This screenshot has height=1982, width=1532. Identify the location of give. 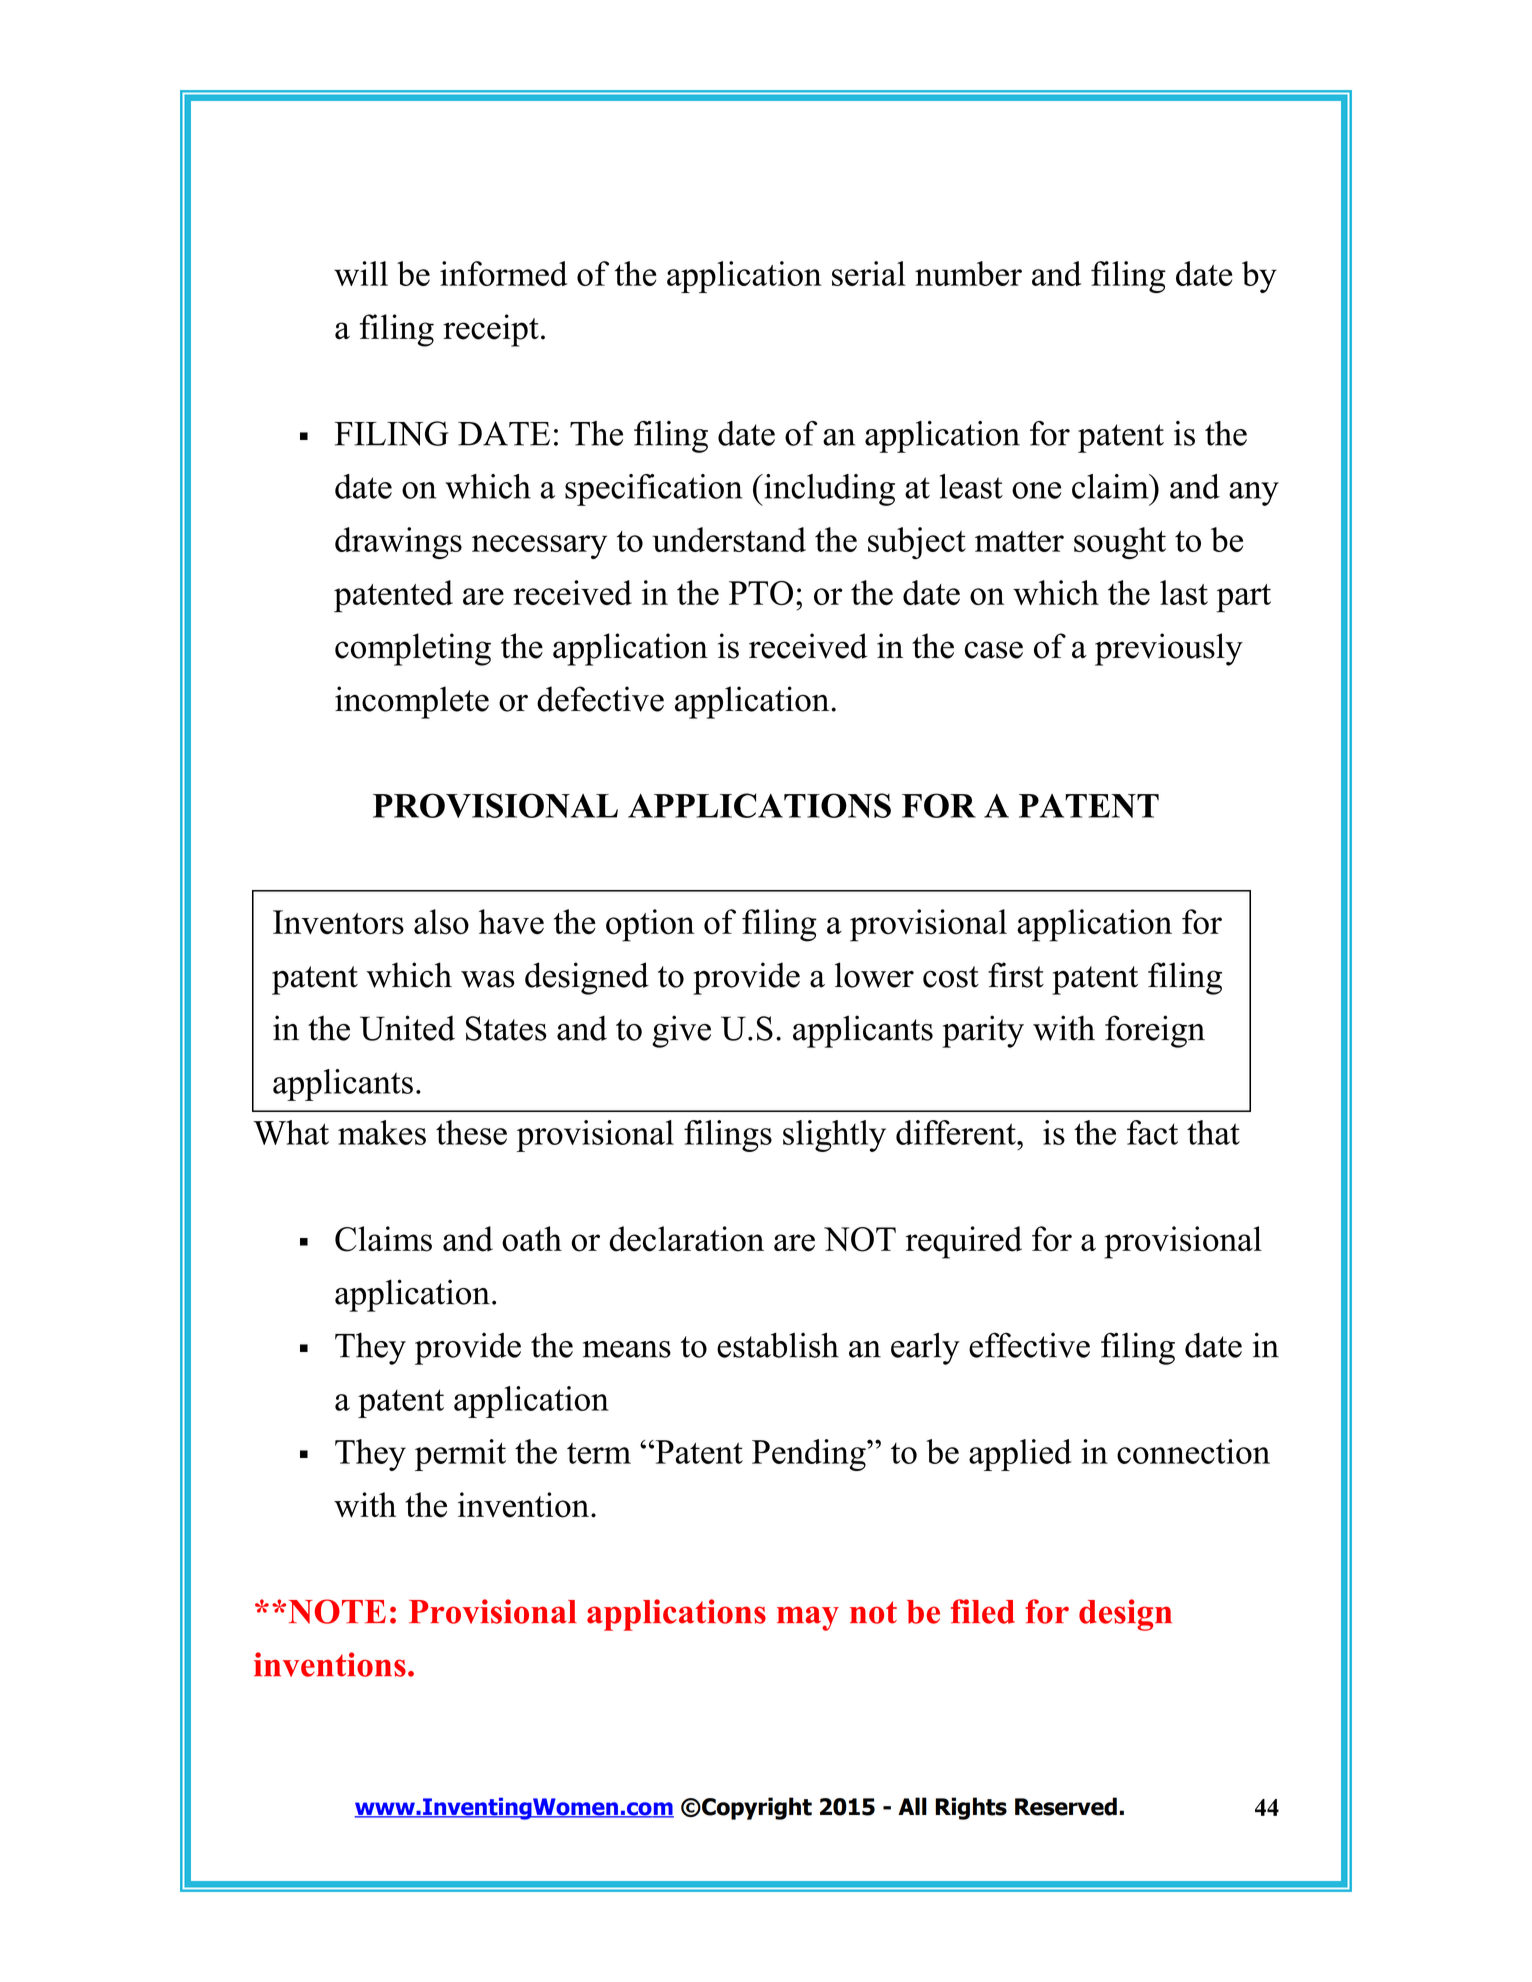
(681, 1031).
